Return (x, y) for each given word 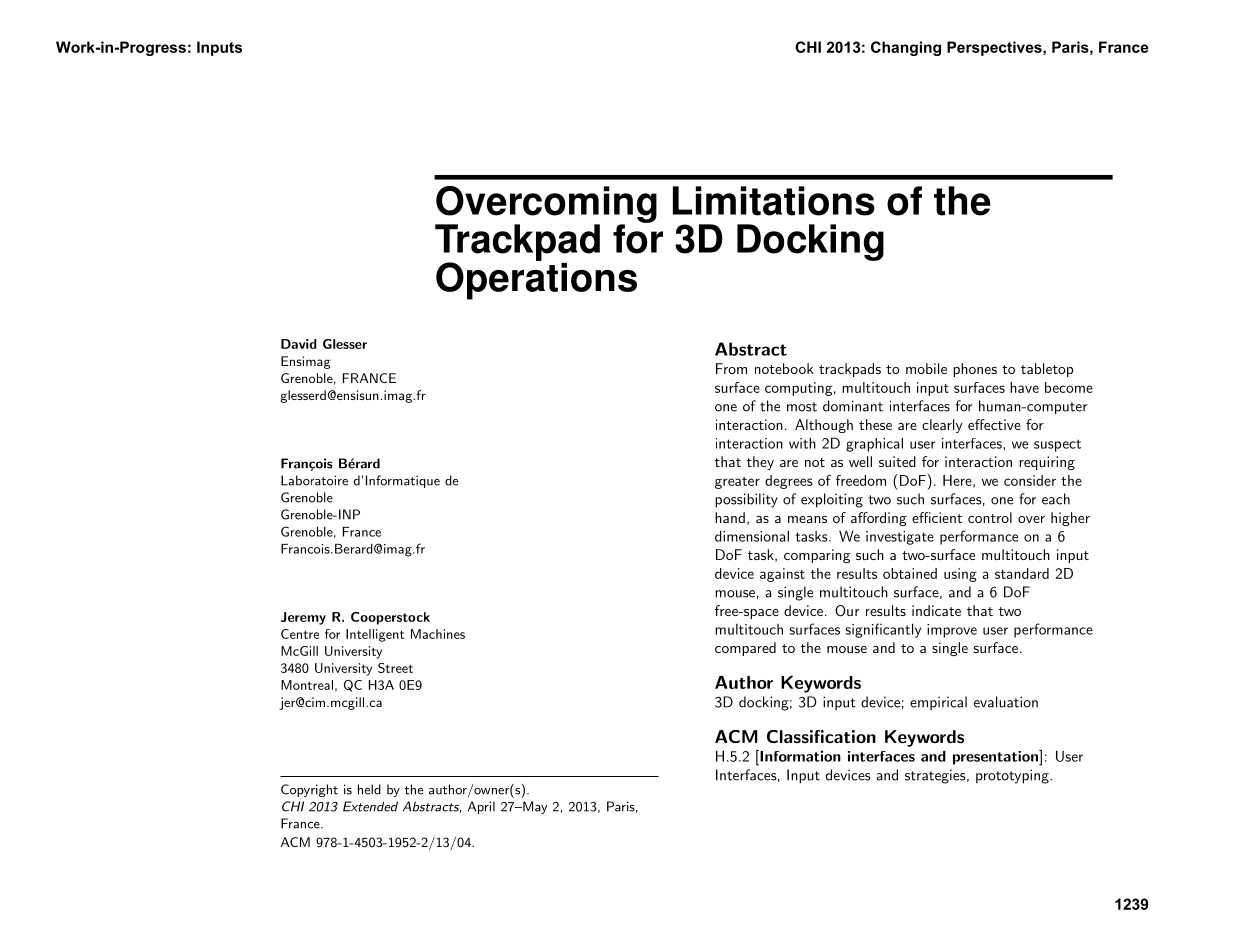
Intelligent (375, 635)
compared (745, 649)
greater (737, 483)
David (299, 344)
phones (975, 370)
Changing (906, 48)
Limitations (774, 201)
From (731, 368)
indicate (936, 610)
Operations (536, 280)
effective (994, 424)
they (760, 463)
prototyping (1013, 776)
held (369, 789)
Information (799, 756)
